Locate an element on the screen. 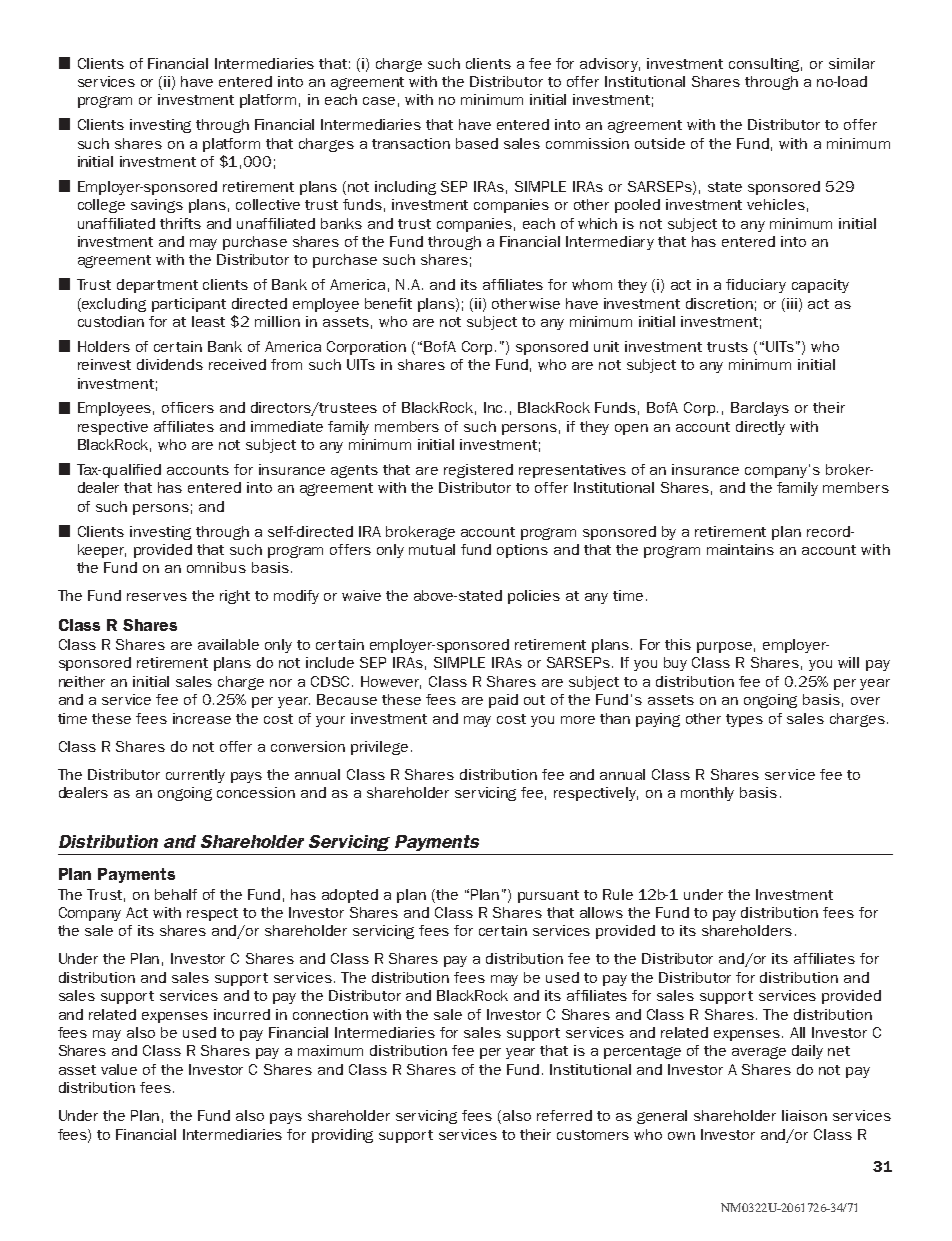  savings is located at coordinates (157, 206).
